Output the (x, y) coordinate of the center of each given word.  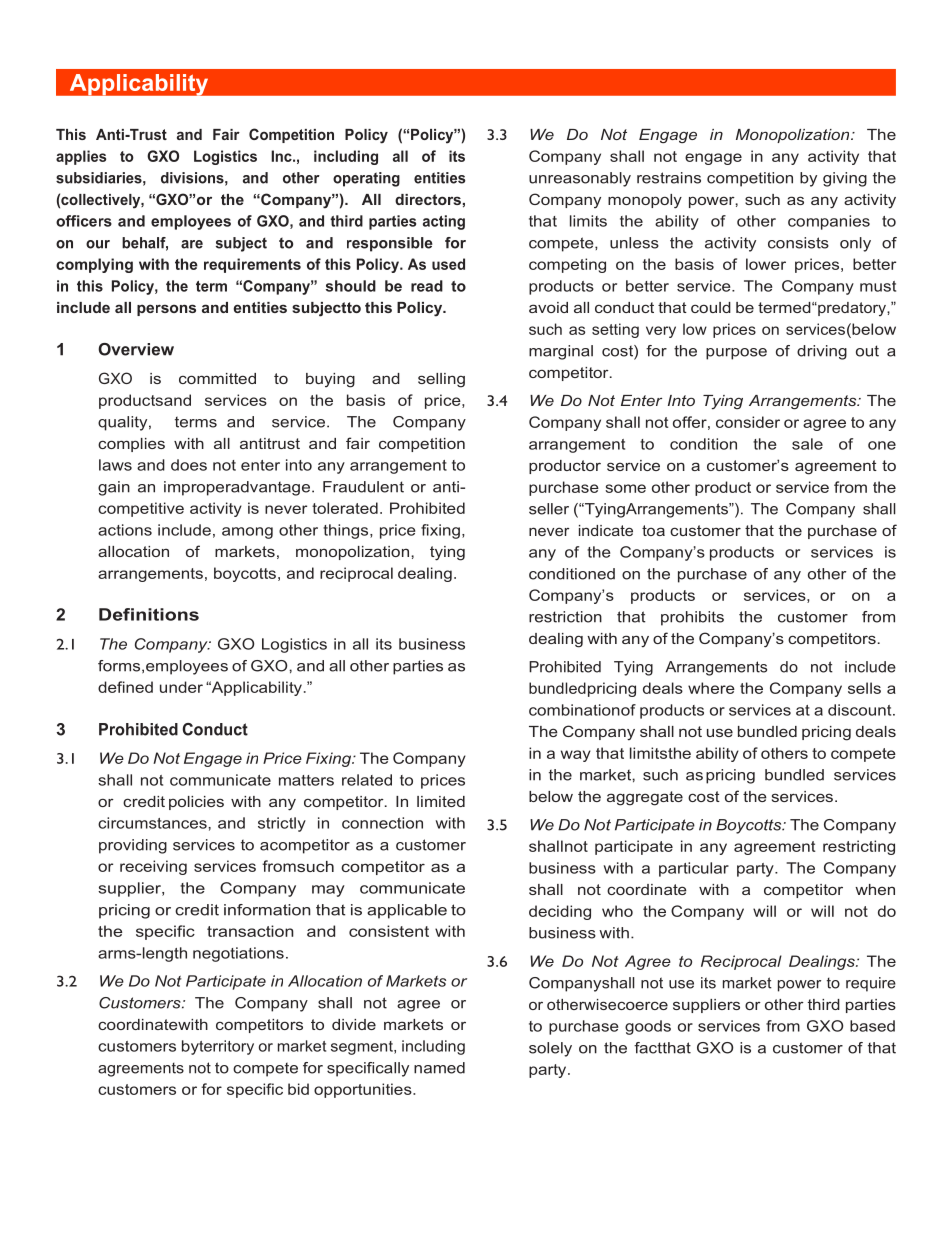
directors (428, 199)
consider (748, 422)
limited (441, 801)
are (192, 244)
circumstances (153, 823)
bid (298, 1089)
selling (441, 380)
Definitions (149, 614)
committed (217, 378)
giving (845, 179)
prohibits (692, 618)
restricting (859, 847)
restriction (565, 617)
